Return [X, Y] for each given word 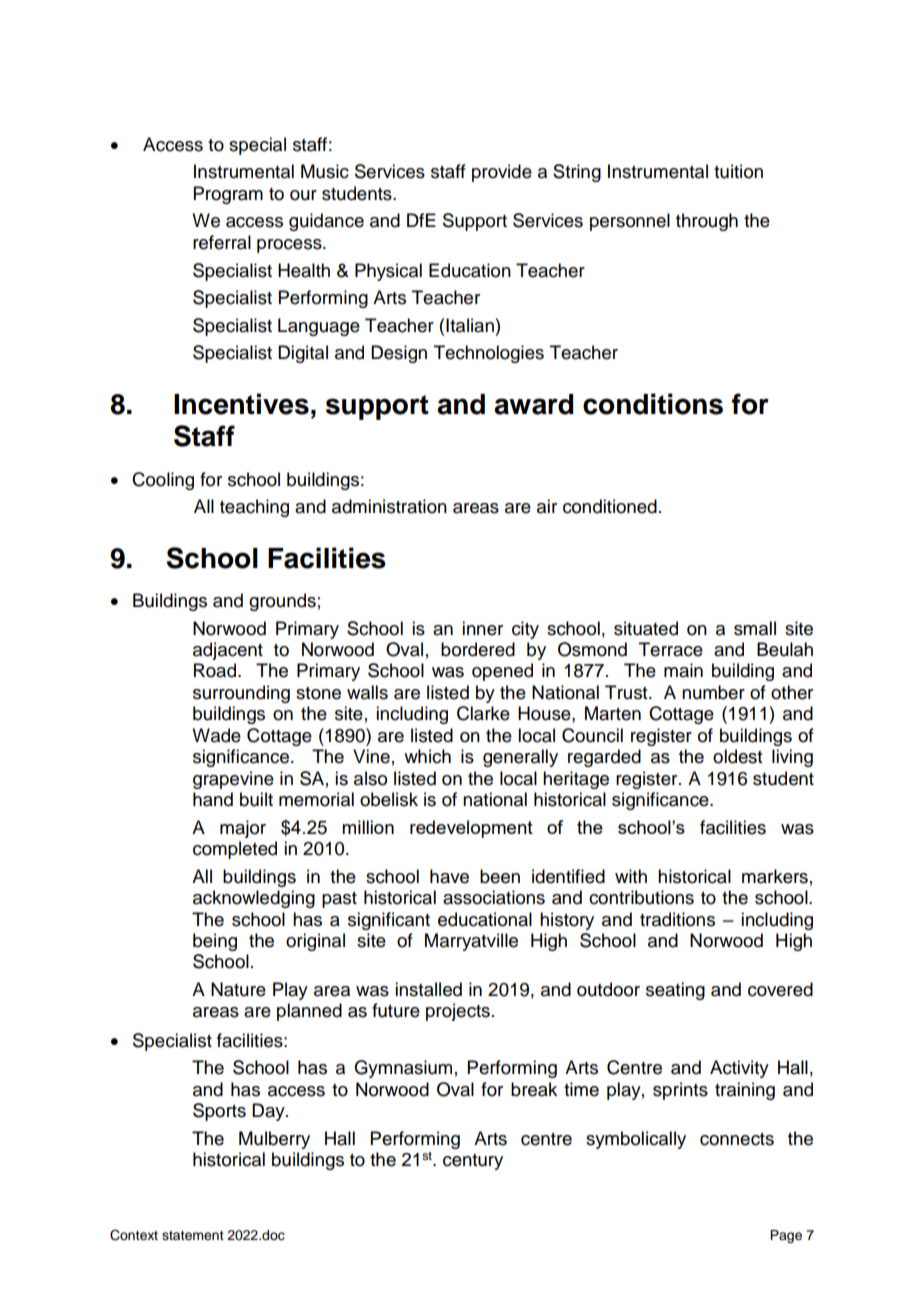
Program [228, 195]
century [473, 1162]
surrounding [241, 694]
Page [786, 1236]
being [215, 942]
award [533, 404]
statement [193, 1236]
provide [502, 173]
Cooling [163, 481]
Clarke [483, 713]
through [707, 222]
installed [428, 989]
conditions [653, 404]
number [713, 692]
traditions [677, 919]
